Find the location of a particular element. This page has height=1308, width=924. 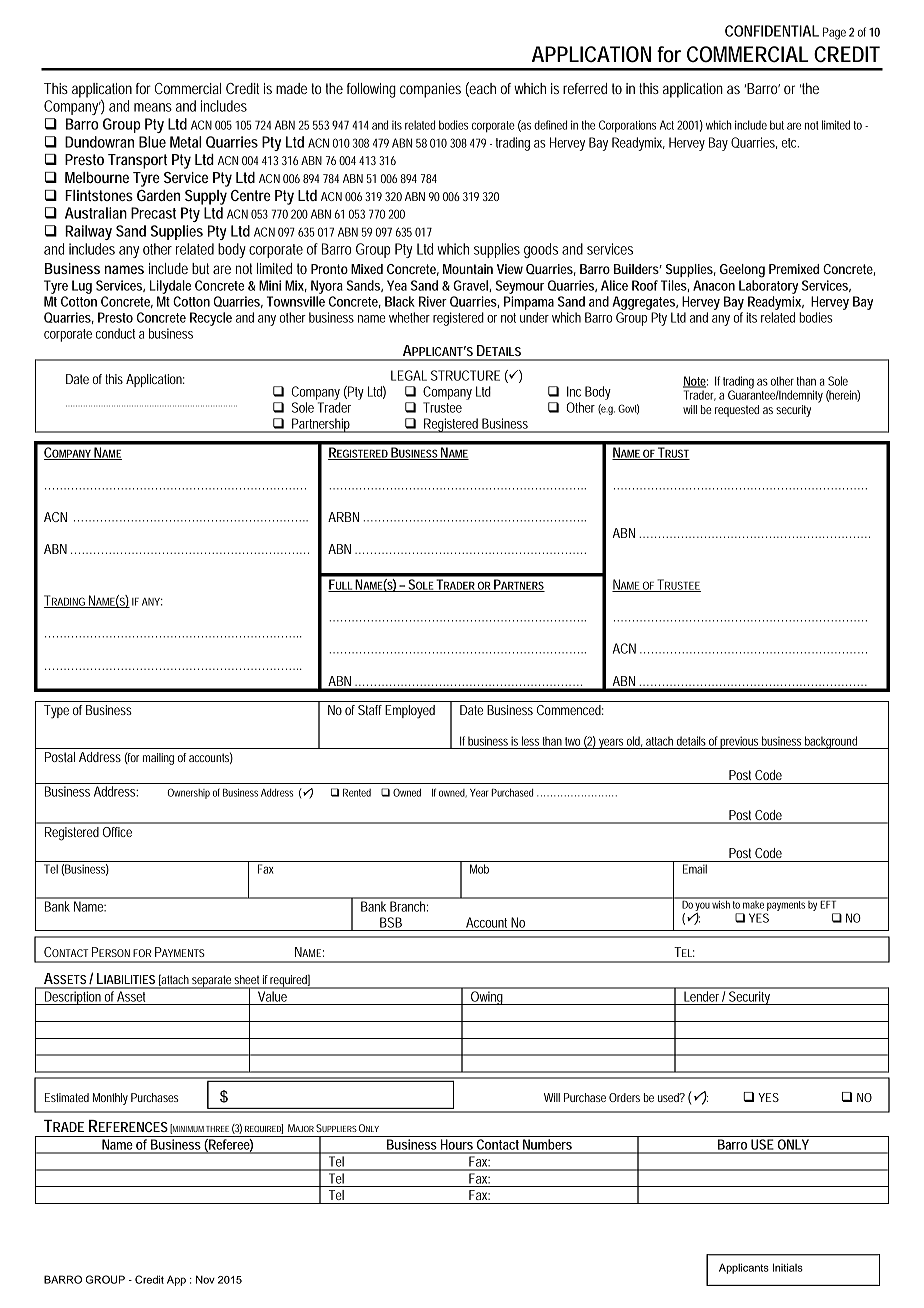

conduct is located at coordinates (115, 333).
